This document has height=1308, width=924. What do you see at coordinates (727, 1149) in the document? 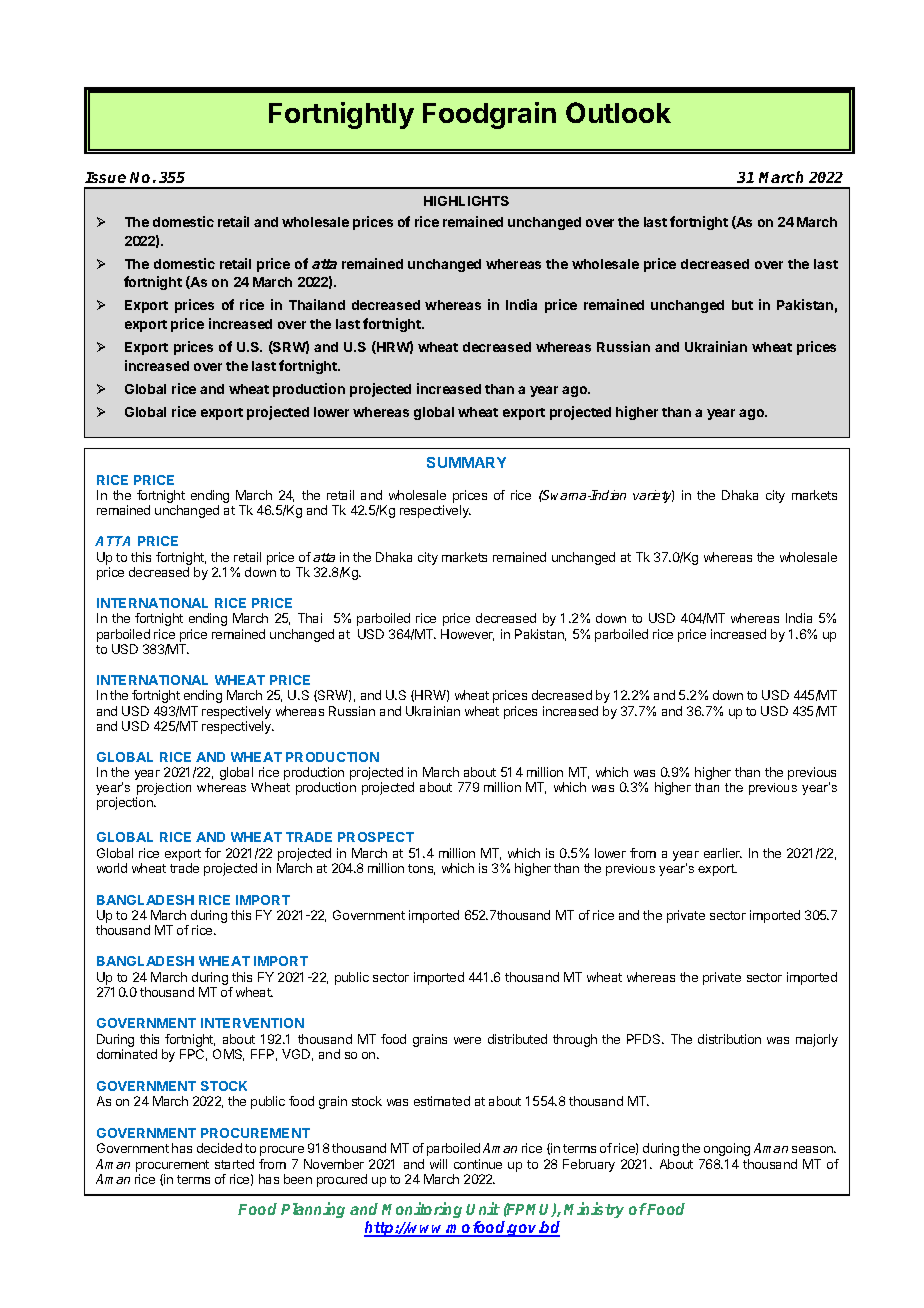
I see `ongoing` at bounding box center [727, 1149].
